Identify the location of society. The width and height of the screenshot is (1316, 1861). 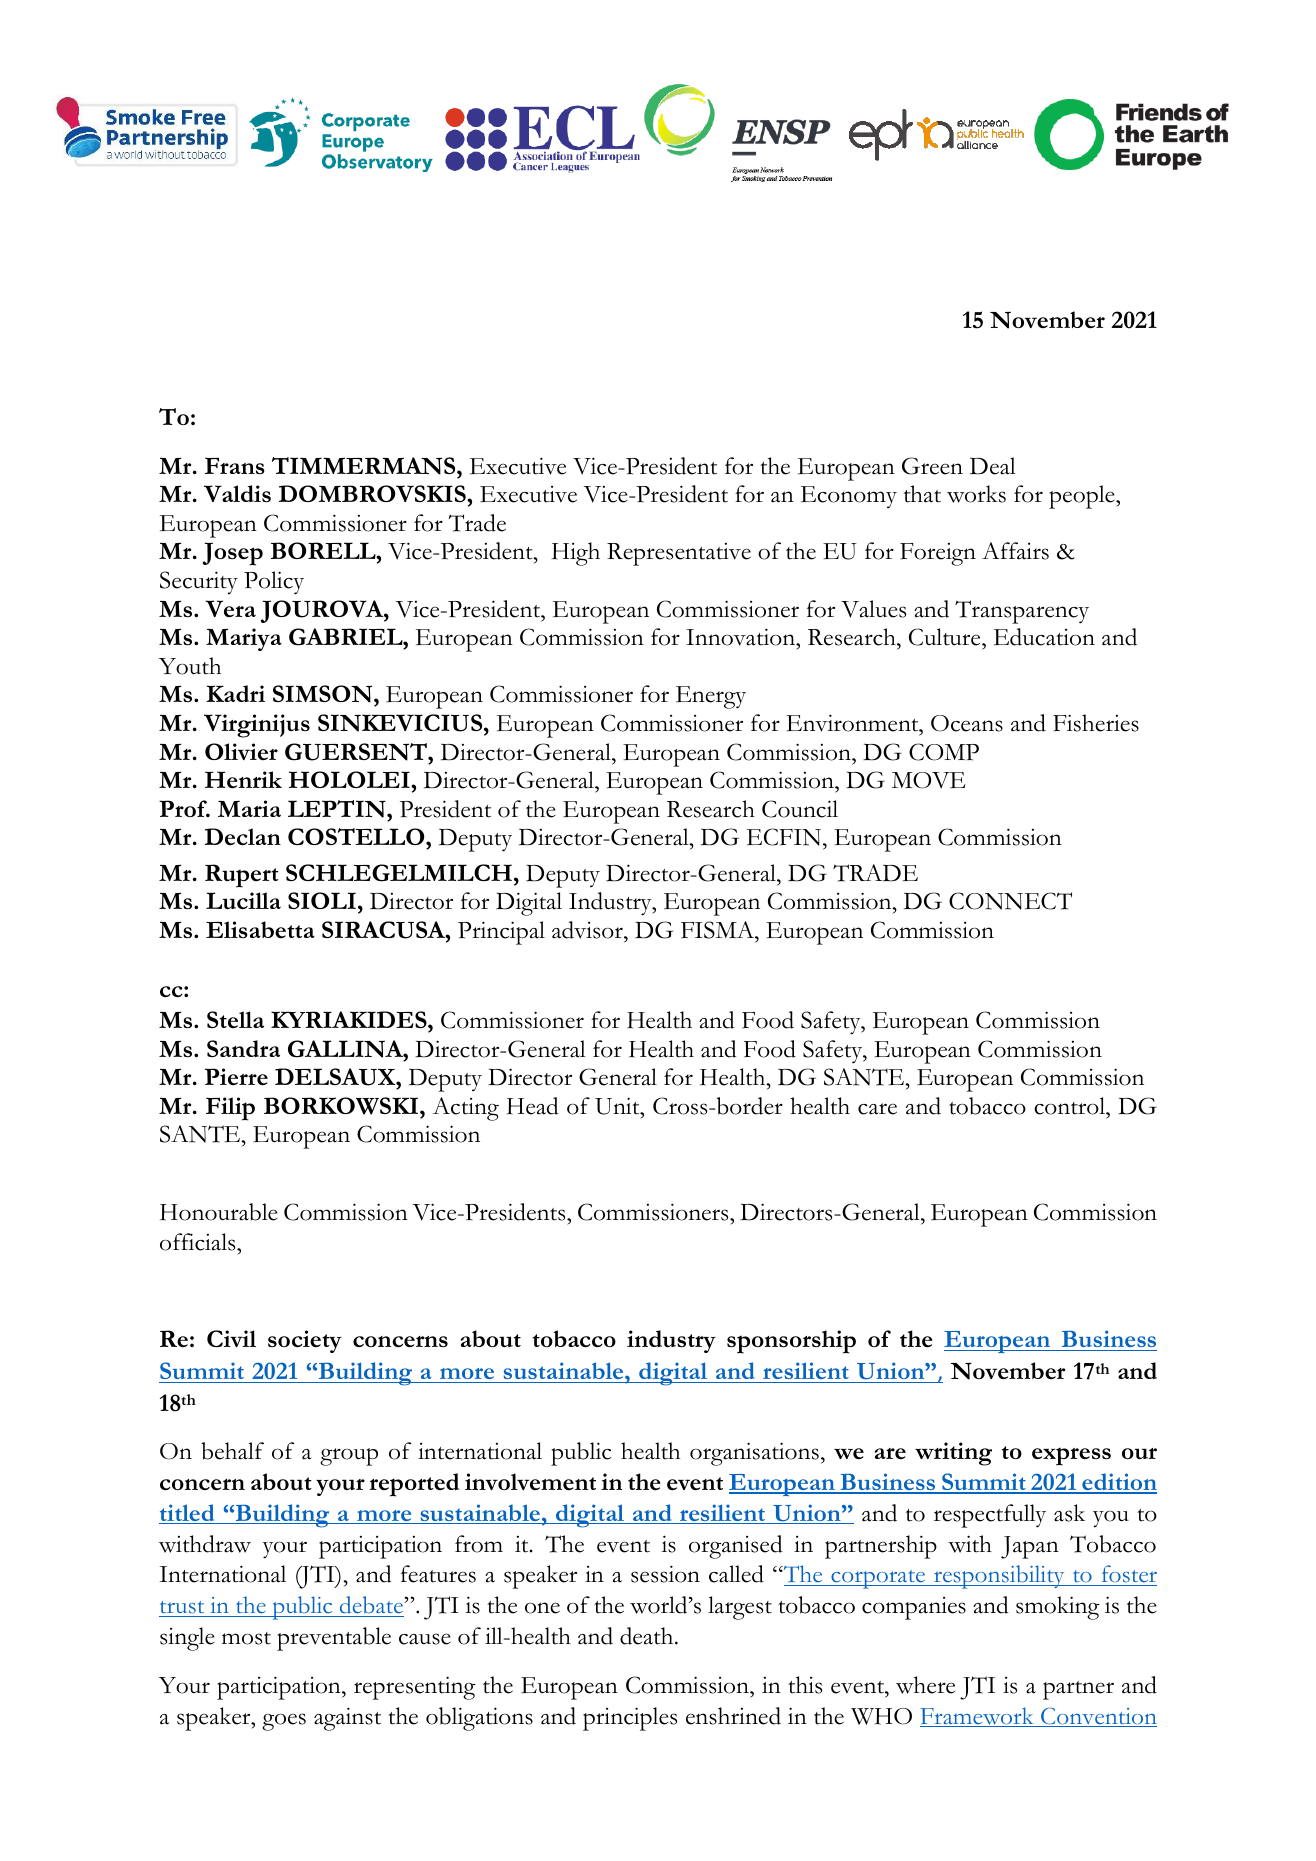
(305, 1341).
